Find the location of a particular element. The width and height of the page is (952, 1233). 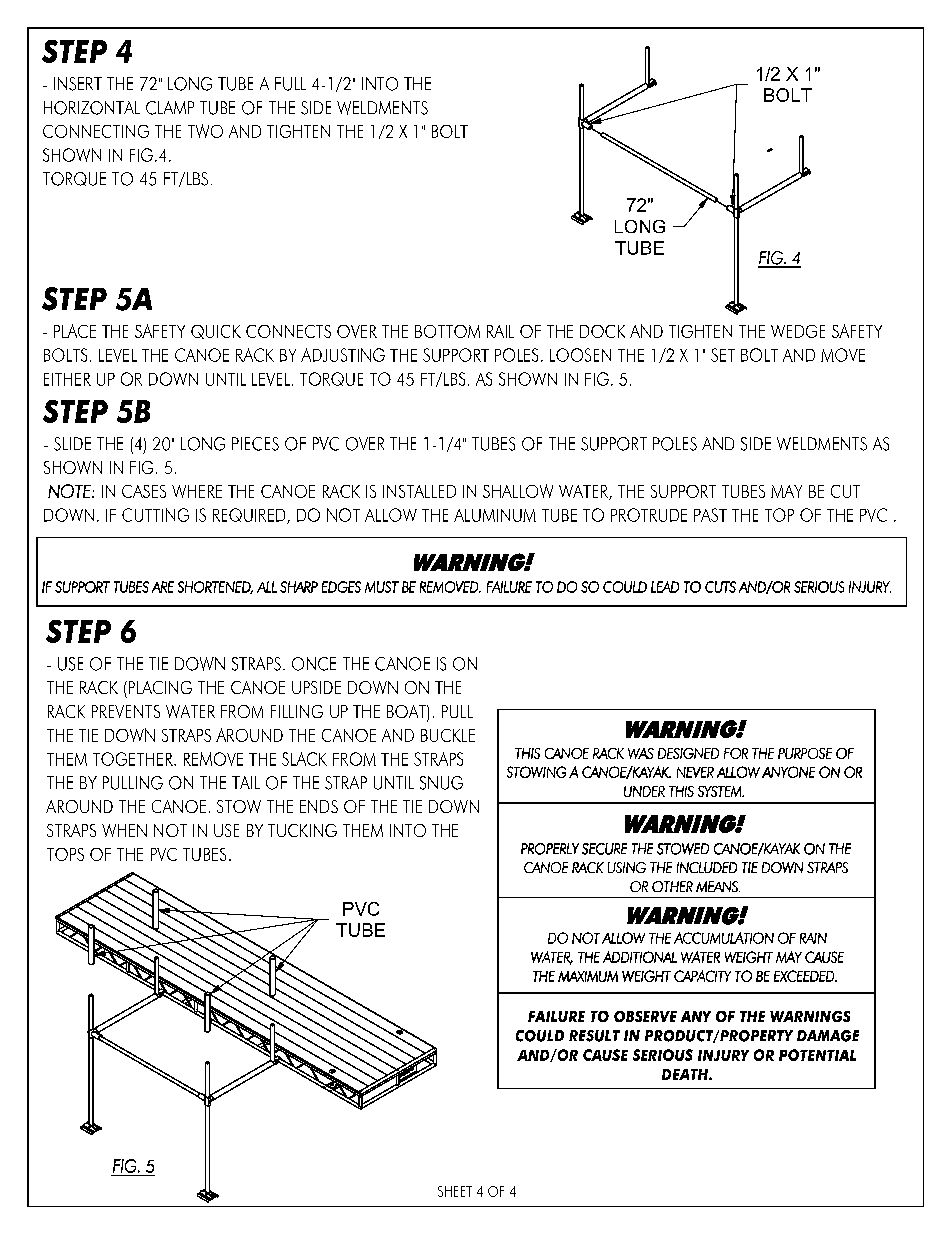

CLAMP is located at coordinates (170, 108).
